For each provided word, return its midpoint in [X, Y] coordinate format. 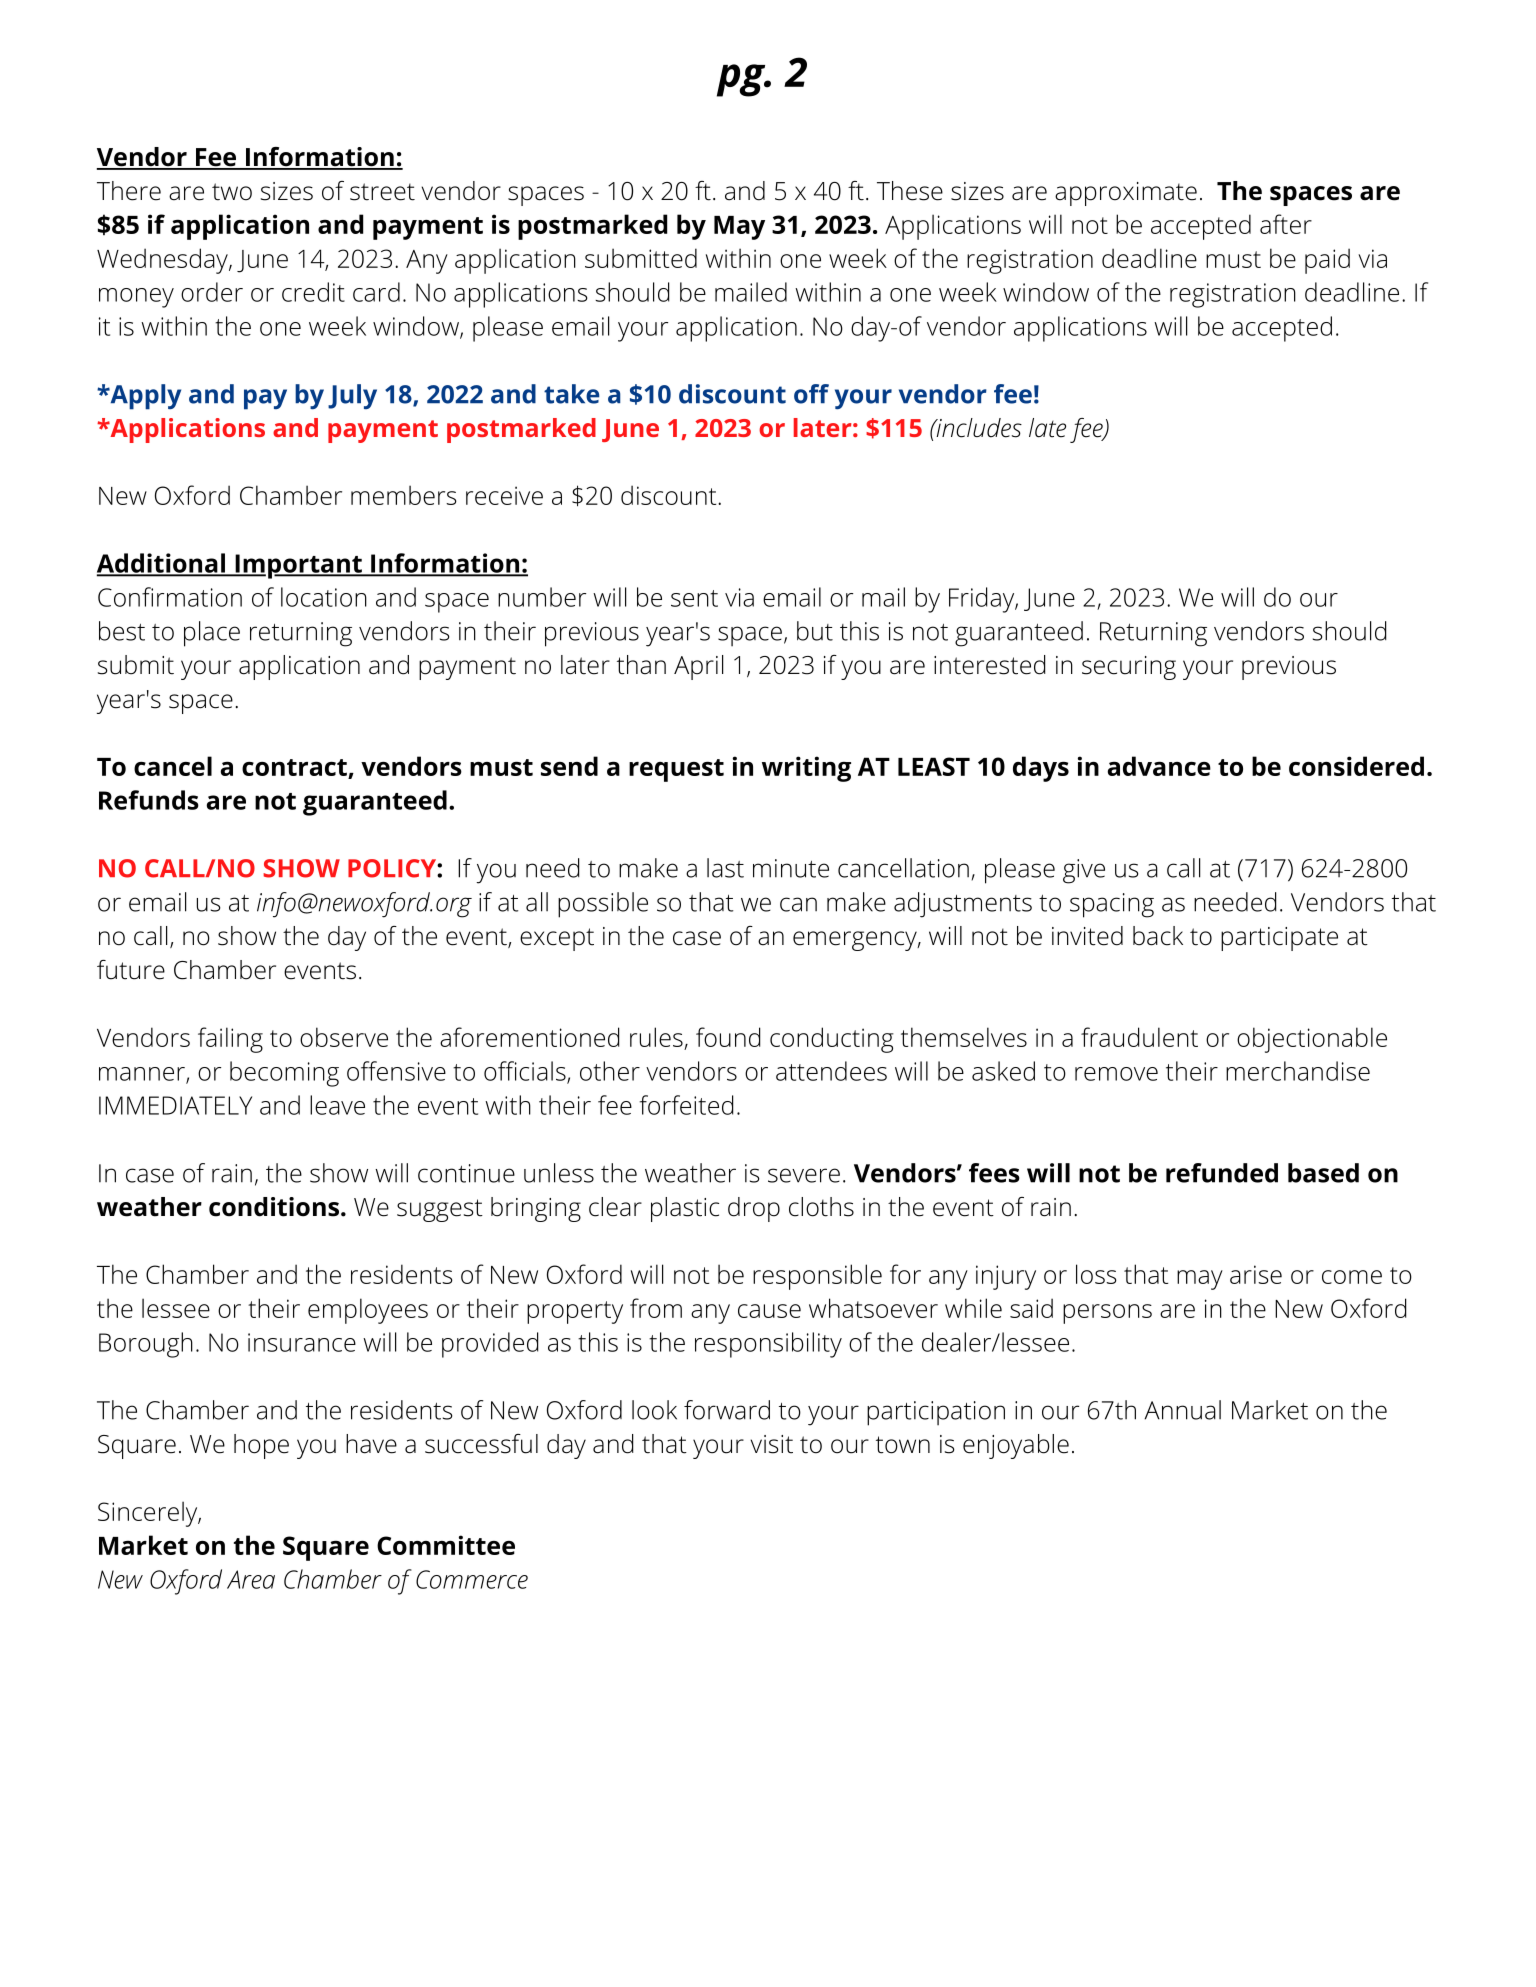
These [910, 191]
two [232, 192]
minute [791, 868]
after [1286, 224]
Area [251, 1579]
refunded [1222, 1173]
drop [754, 1209]
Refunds [149, 800]
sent [694, 598]
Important [298, 566]
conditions [274, 1207]
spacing [1112, 905]
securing [1129, 668]
